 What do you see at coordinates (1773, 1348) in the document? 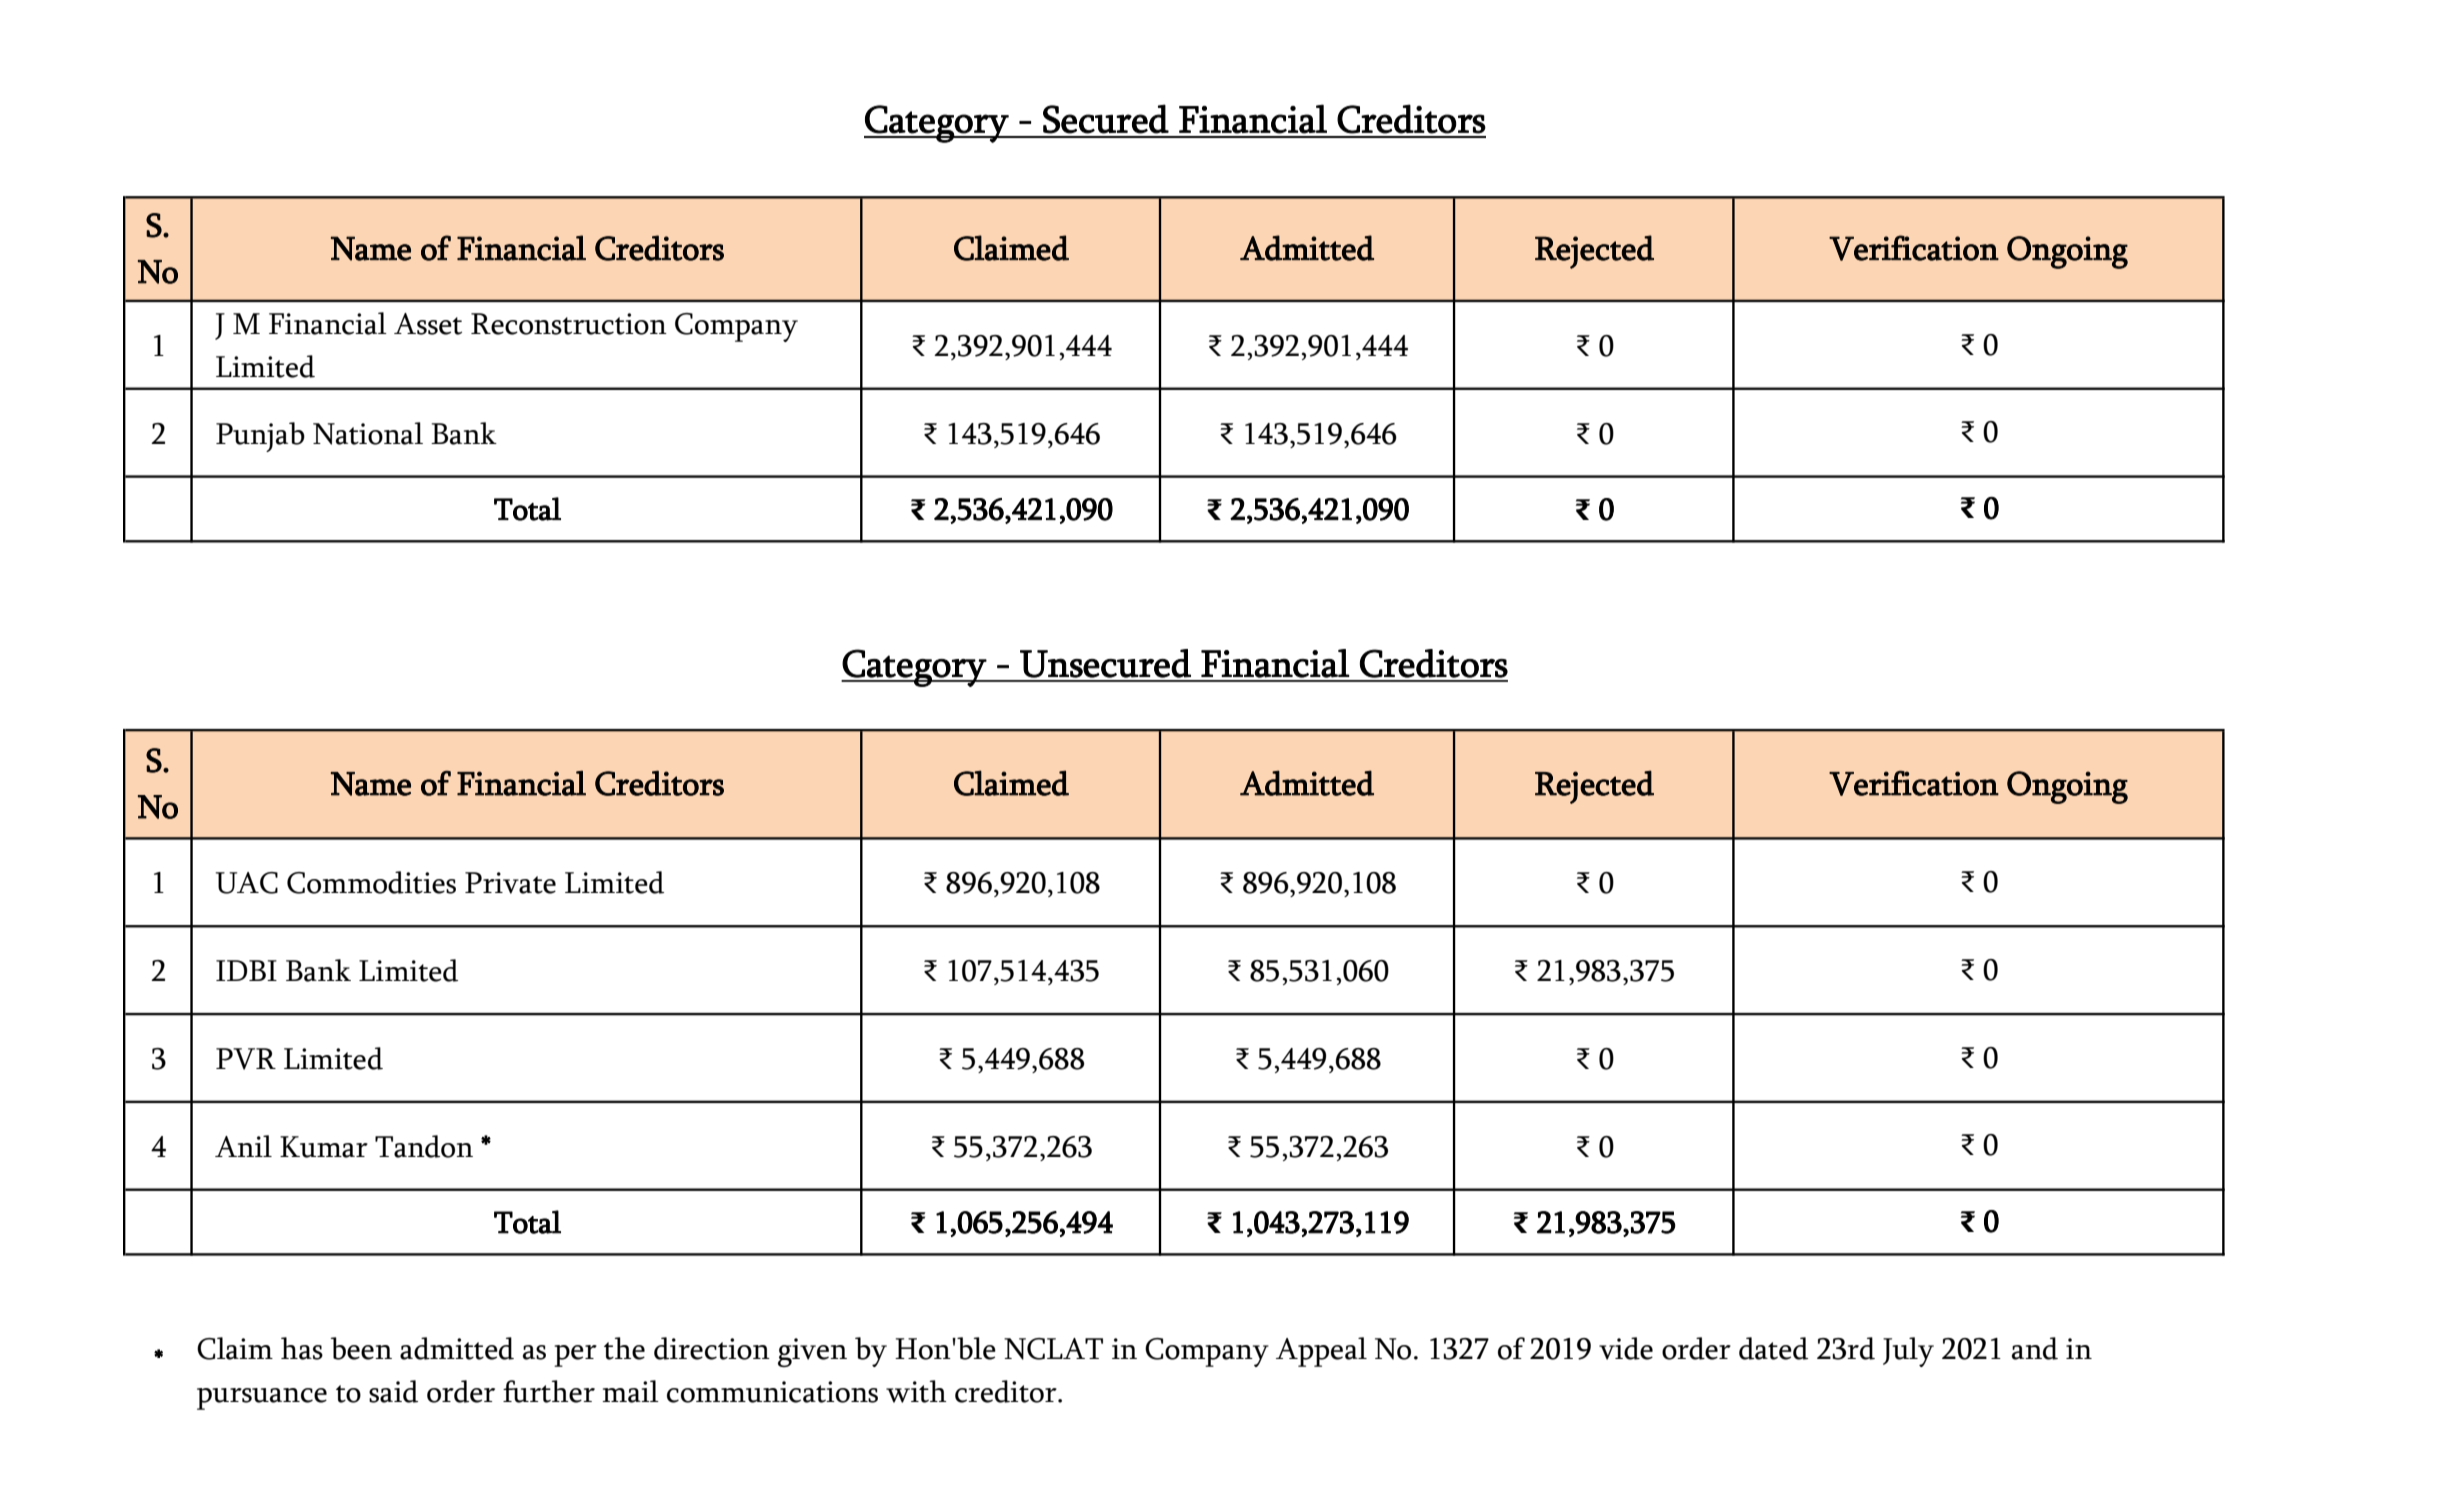
I see `dated` at bounding box center [1773, 1348].
